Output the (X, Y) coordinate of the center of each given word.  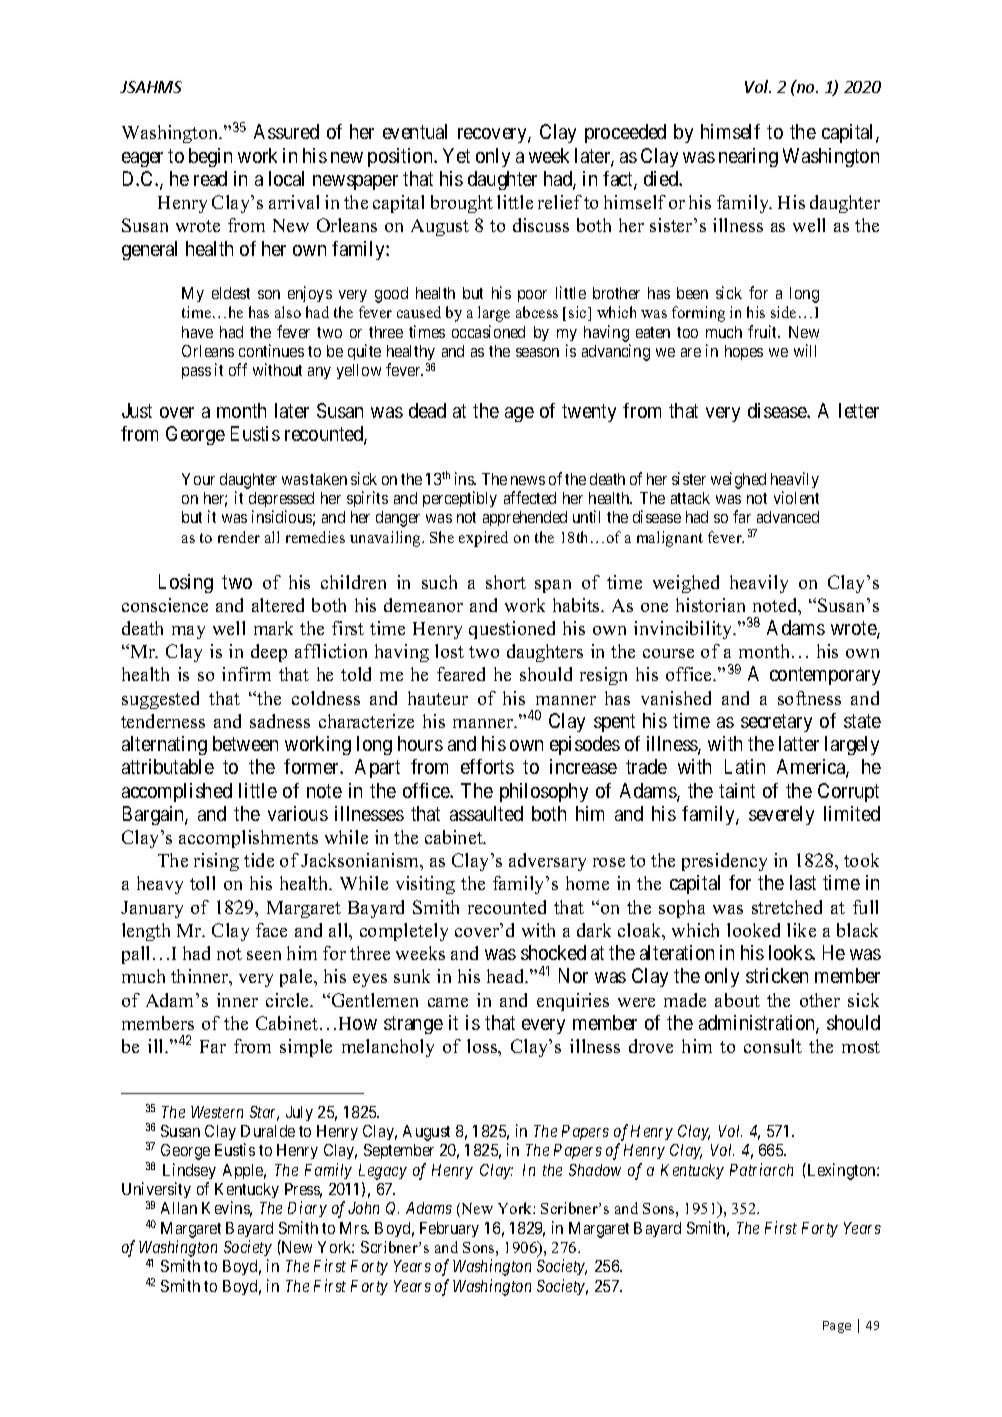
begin (210, 157)
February (449, 1229)
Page (837, 1327)
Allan (179, 1208)
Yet (456, 155)
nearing (748, 157)
